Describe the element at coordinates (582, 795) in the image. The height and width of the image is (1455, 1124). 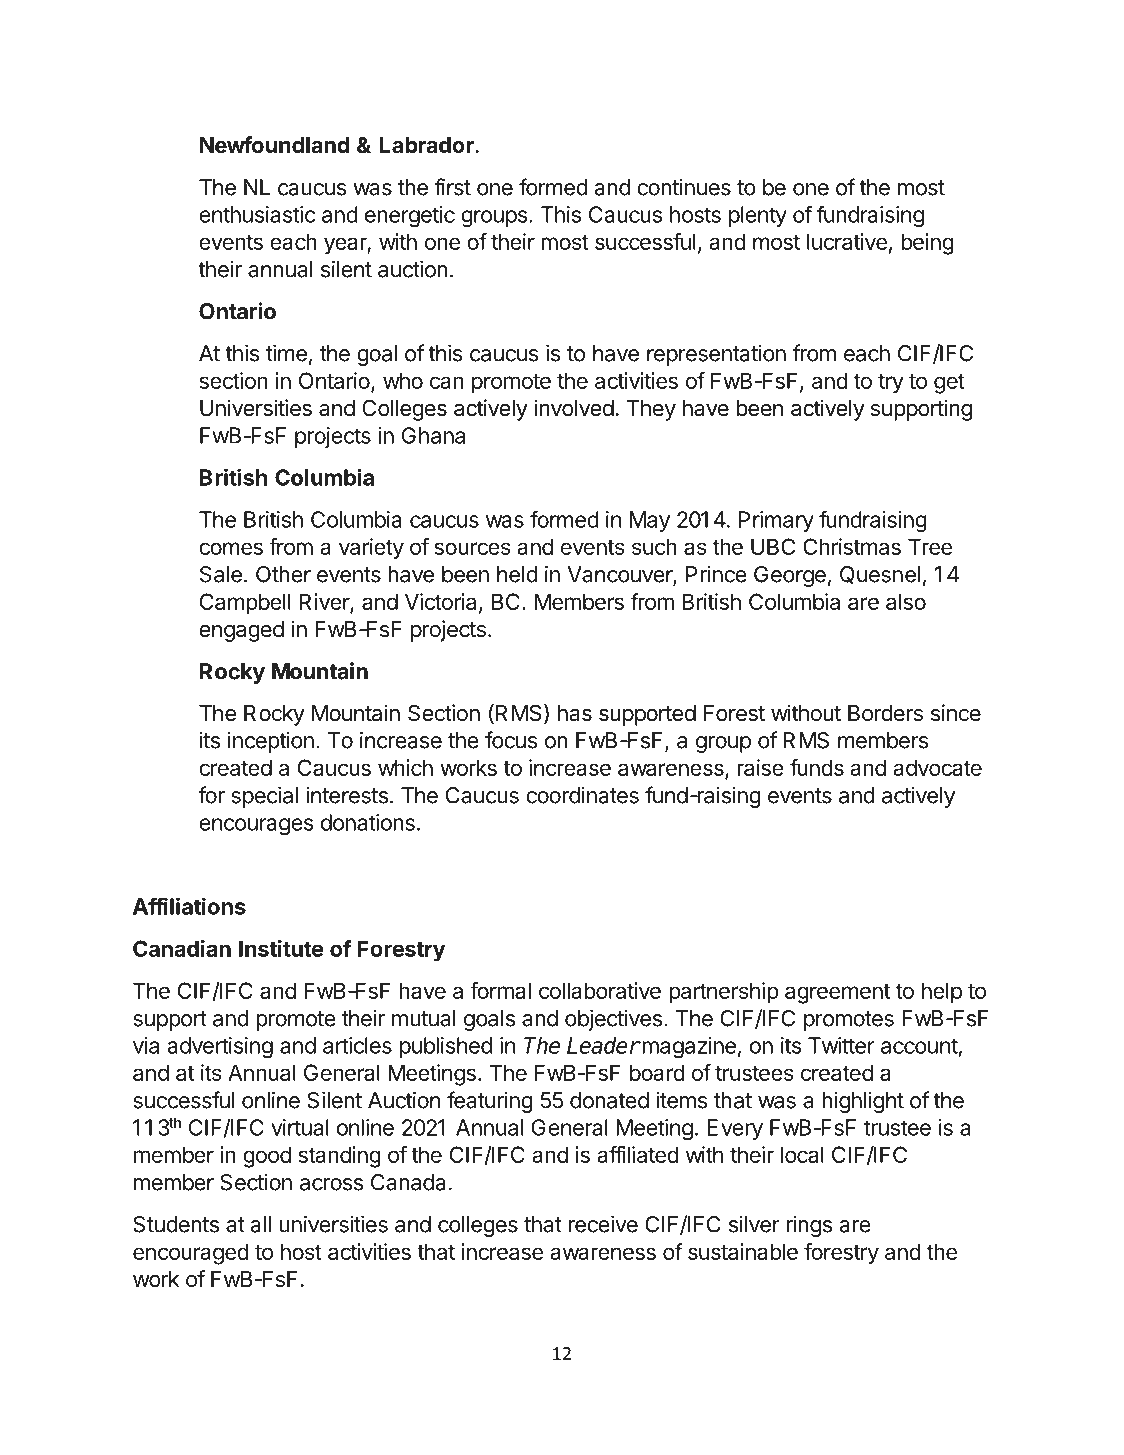
I see `coordinates` at that location.
